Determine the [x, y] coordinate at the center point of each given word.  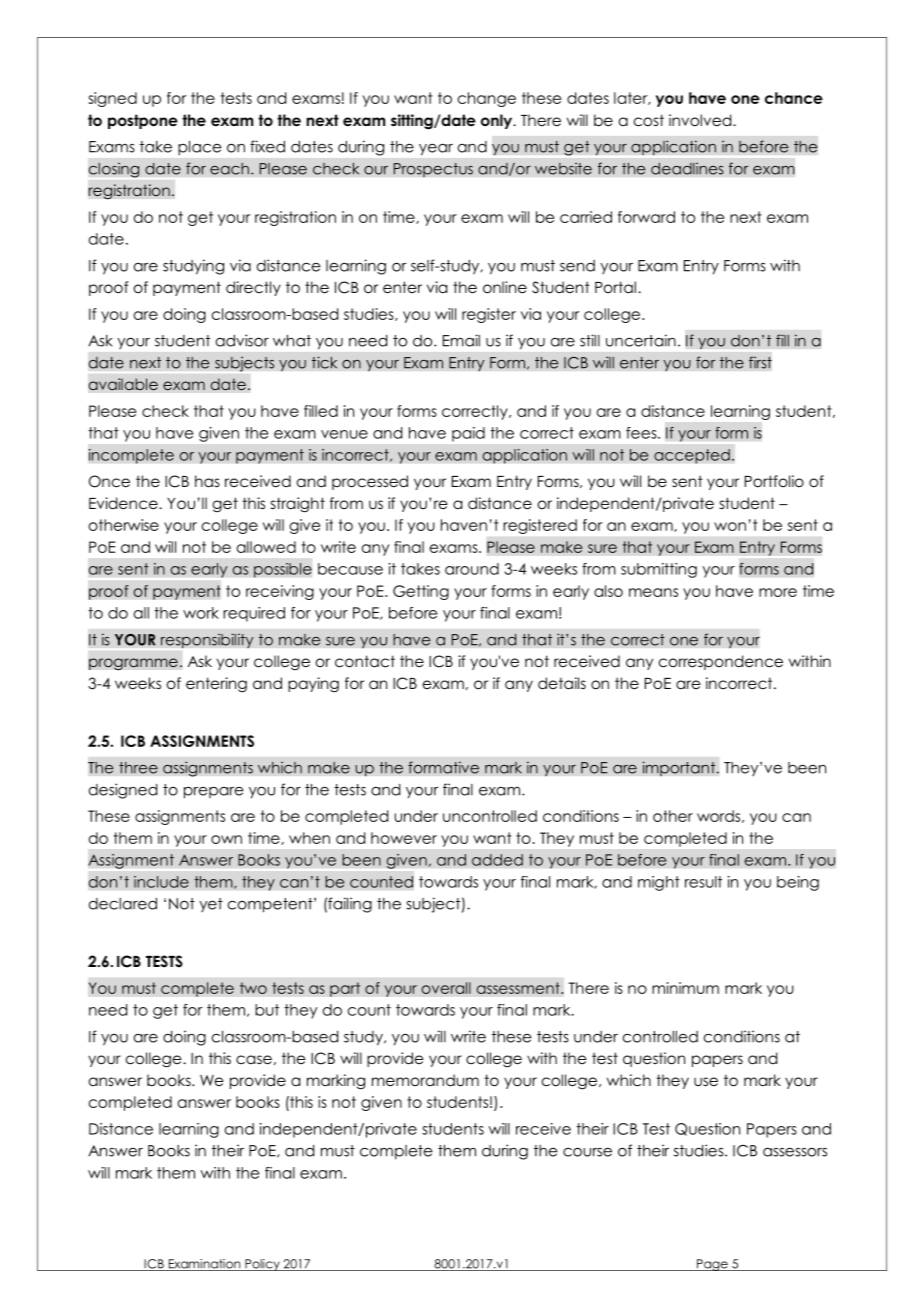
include [161, 882]
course [587, 1152]
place [199, 148]
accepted [692, 456]
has [207, 481]
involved [701, 120]
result [703, 882]
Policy [262, 1265]
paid [468, 434]
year [436, 149]
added [497, 860]
